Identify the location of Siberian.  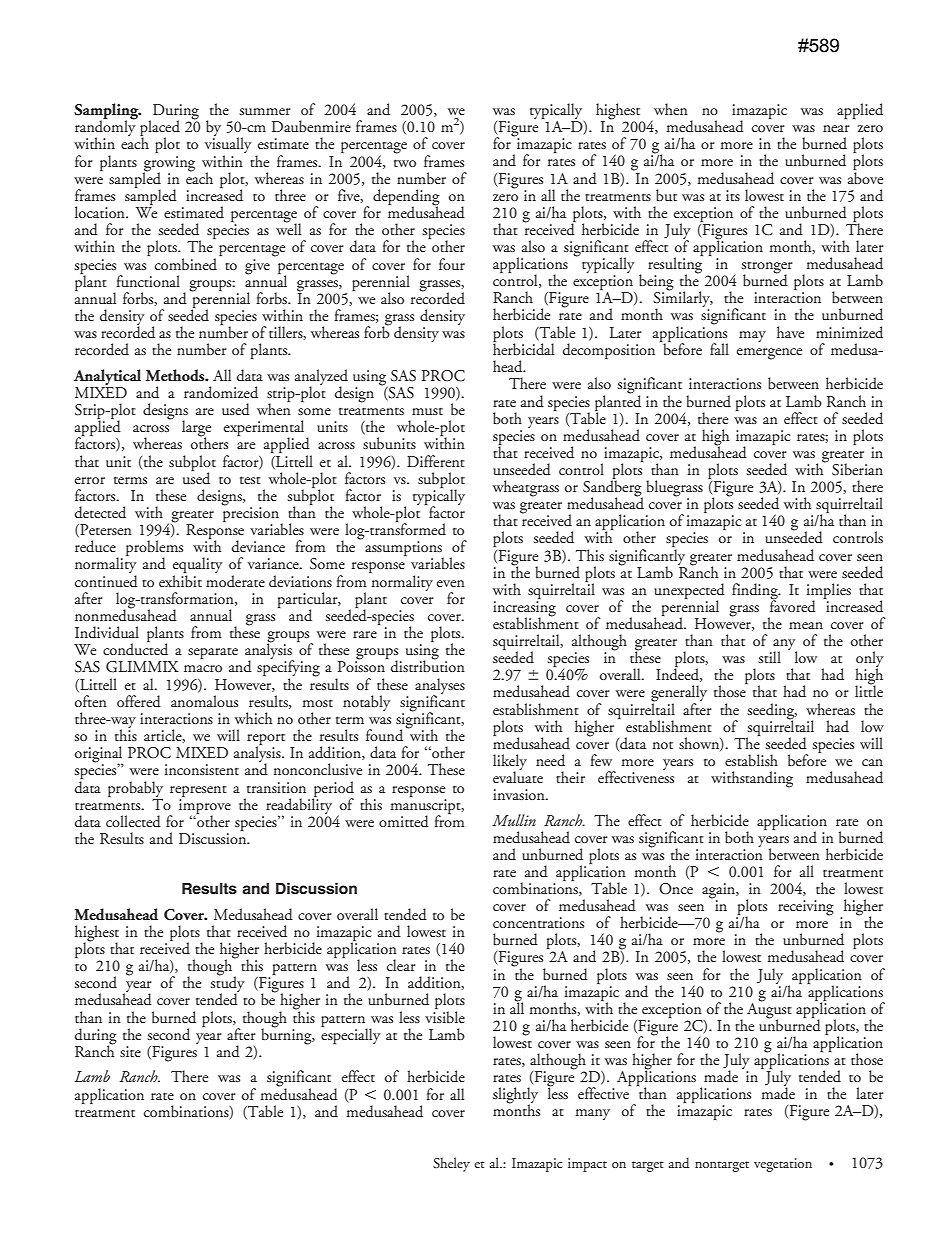
(857, 469).
